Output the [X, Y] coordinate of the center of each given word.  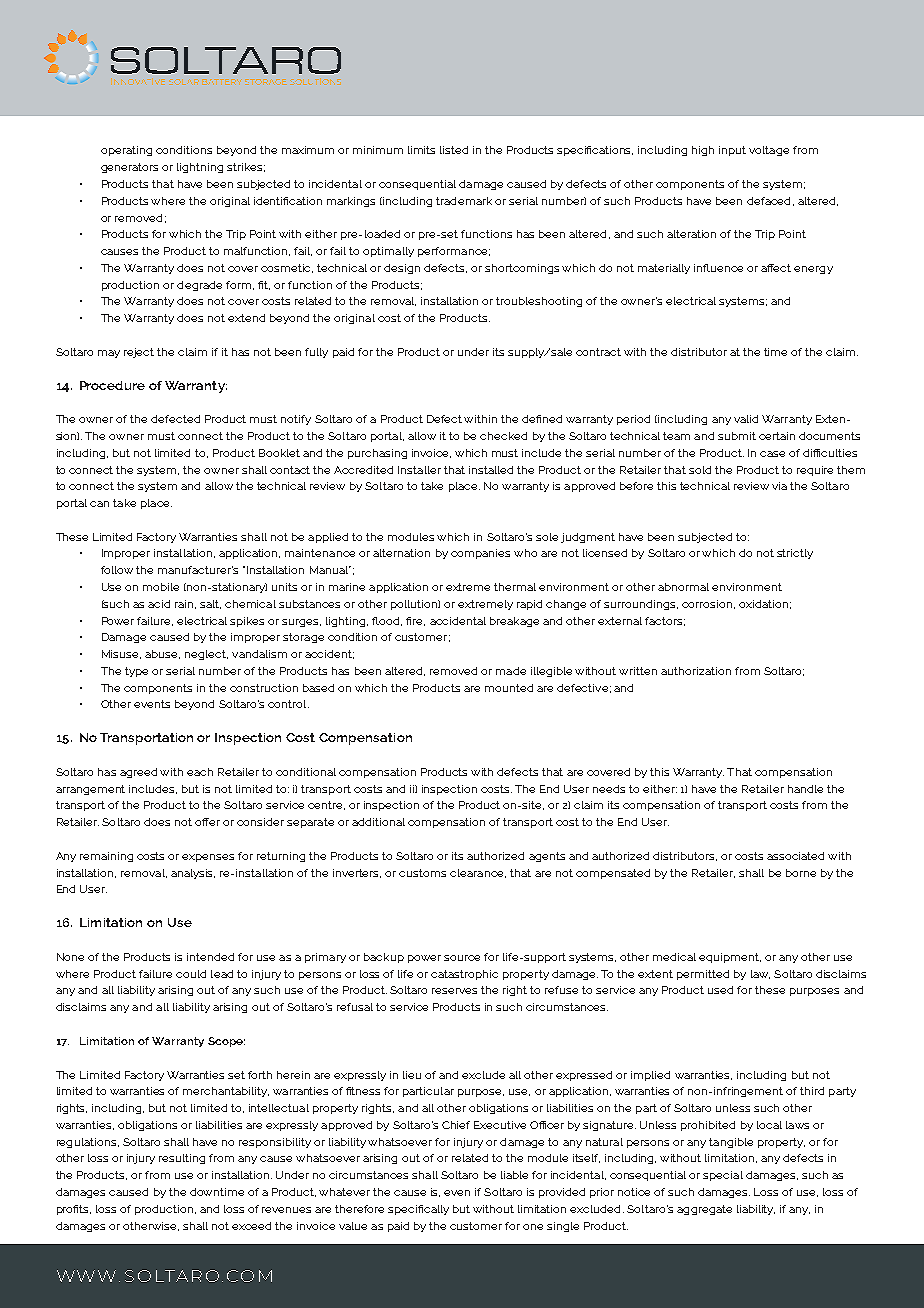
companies [480, 554]
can [99, 504]
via [779, 486]
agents [547, 857]
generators [129, 168]
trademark [464, 201]
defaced [768, 201]
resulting [182, 1159]
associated [795, 856]
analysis [193, 874]
